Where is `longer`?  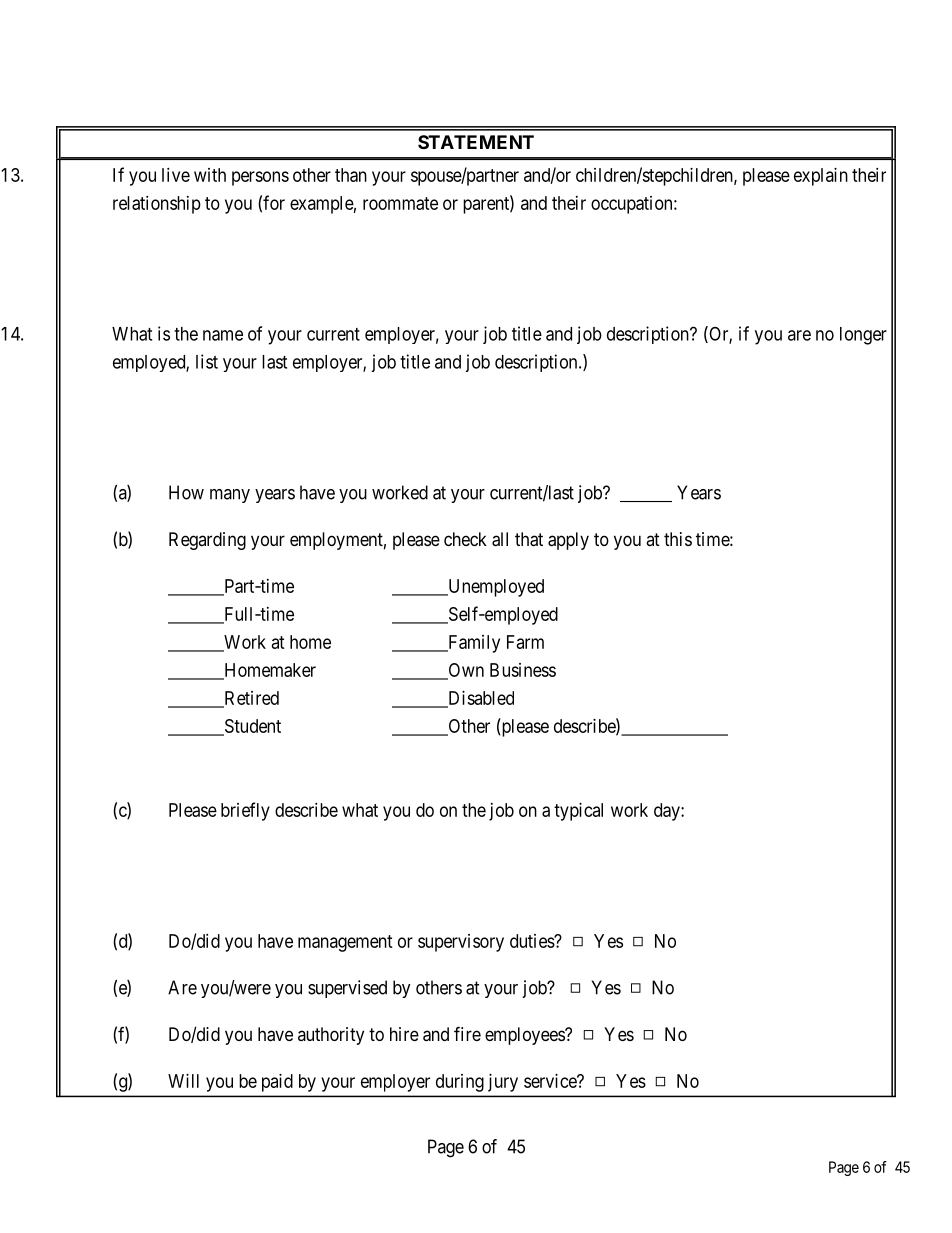 longer is located at coordinates (863, 336).
